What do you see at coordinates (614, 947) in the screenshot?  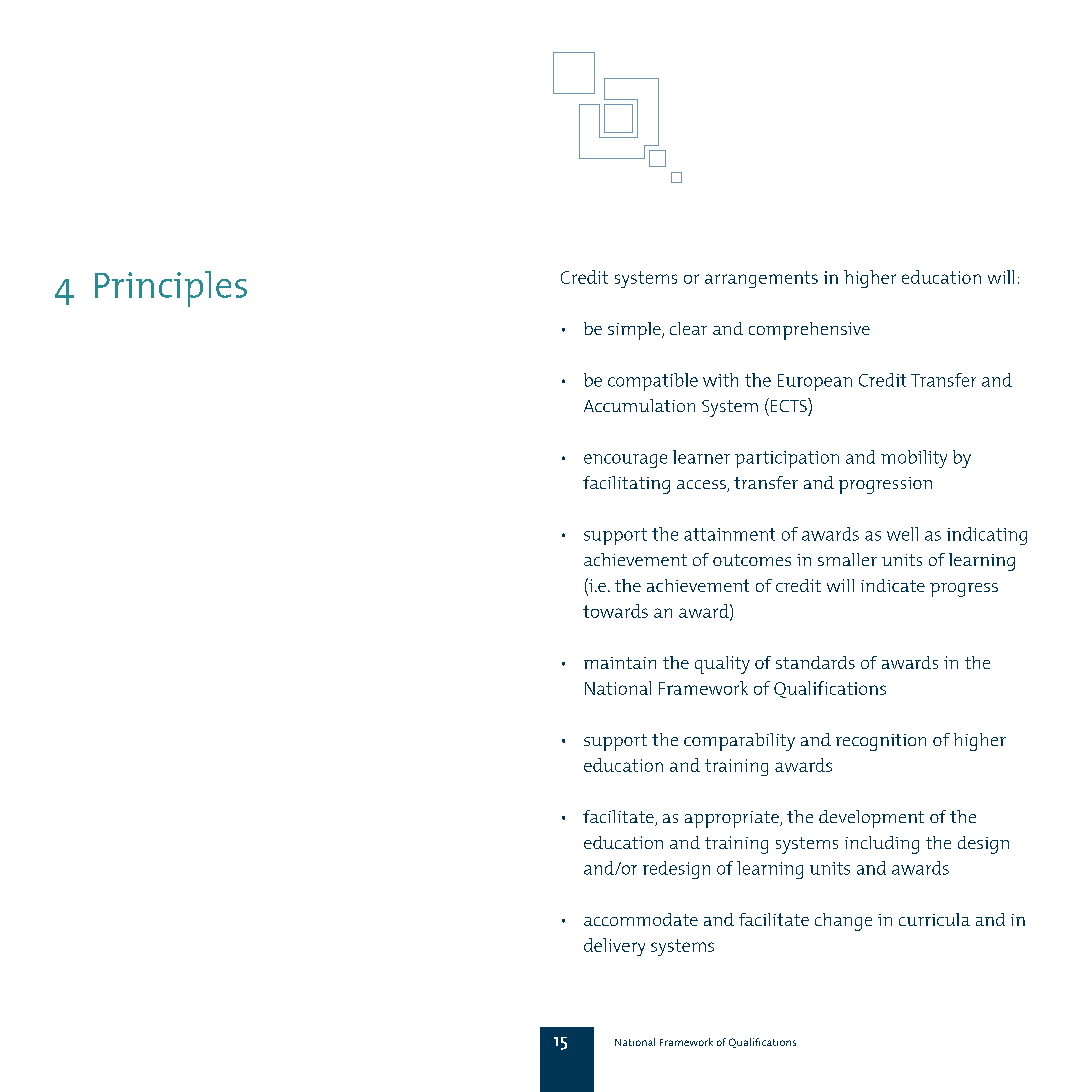 I see `delivery` at bounding box center [614, 947].
